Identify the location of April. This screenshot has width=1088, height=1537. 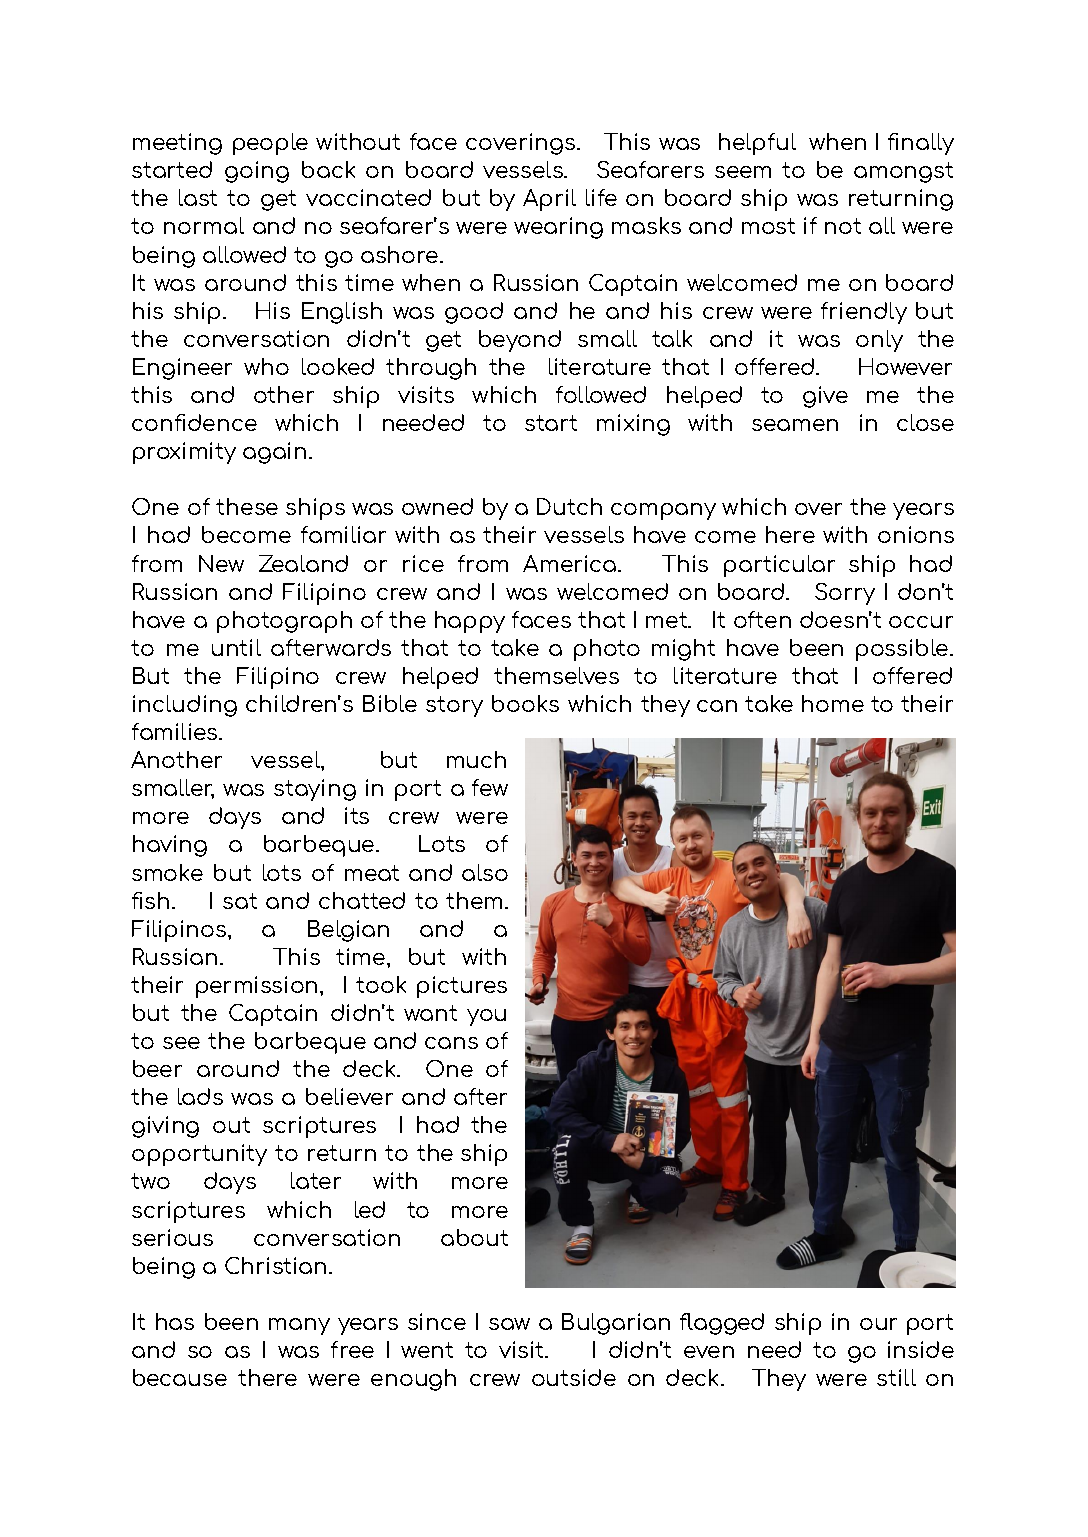
(549, 200).
